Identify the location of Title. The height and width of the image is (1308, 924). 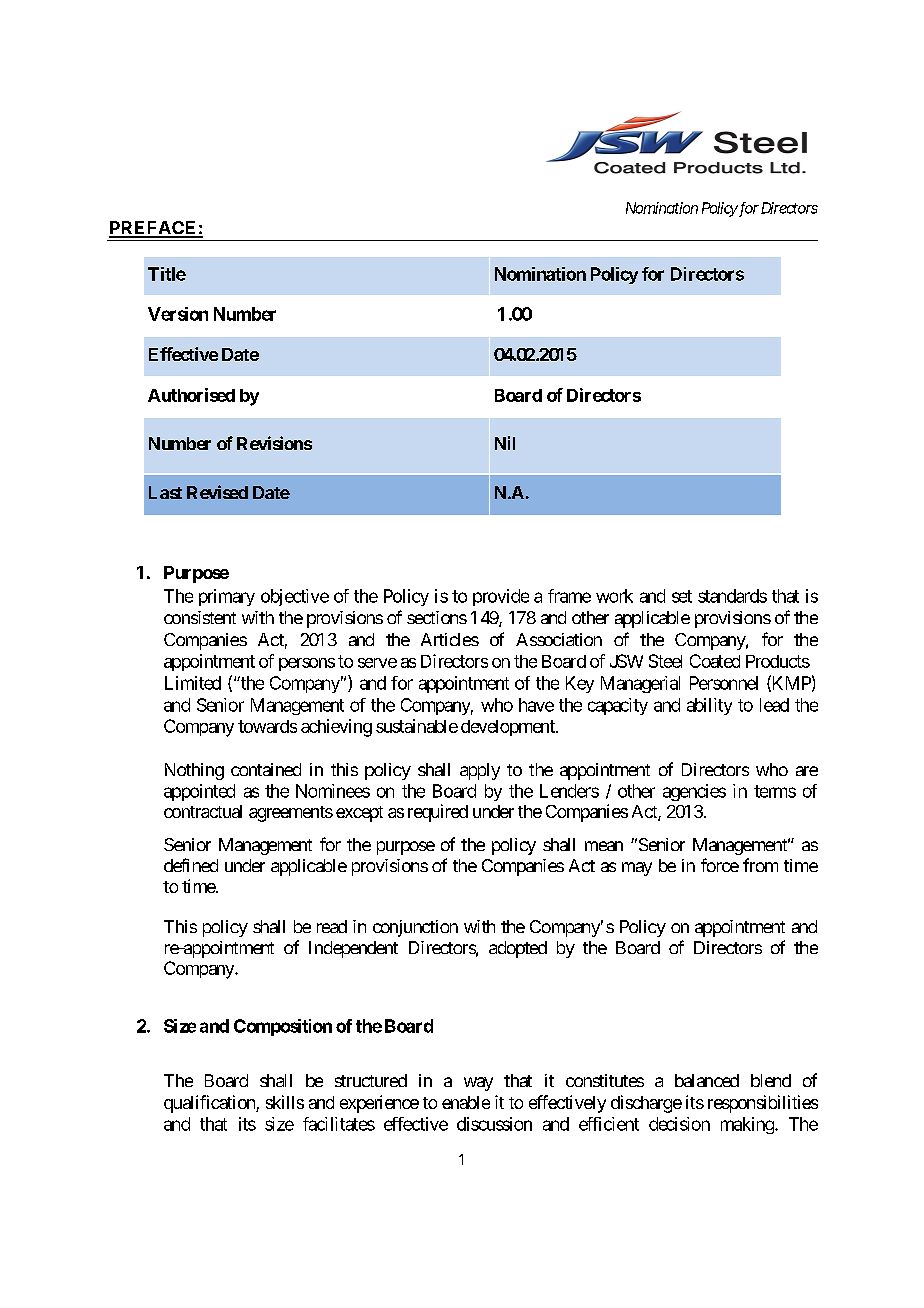
(167, 274).
